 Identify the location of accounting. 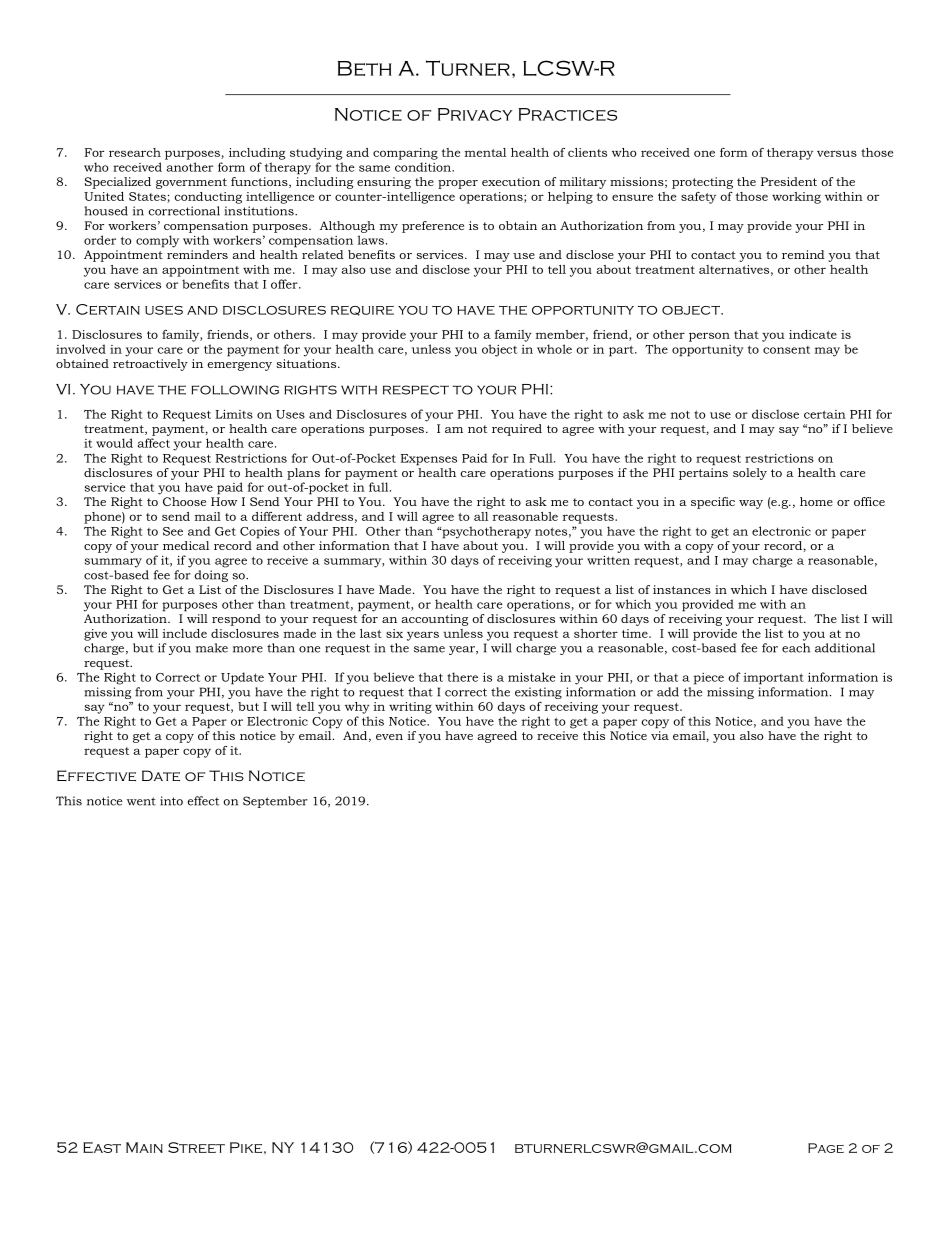
(434, 620).
